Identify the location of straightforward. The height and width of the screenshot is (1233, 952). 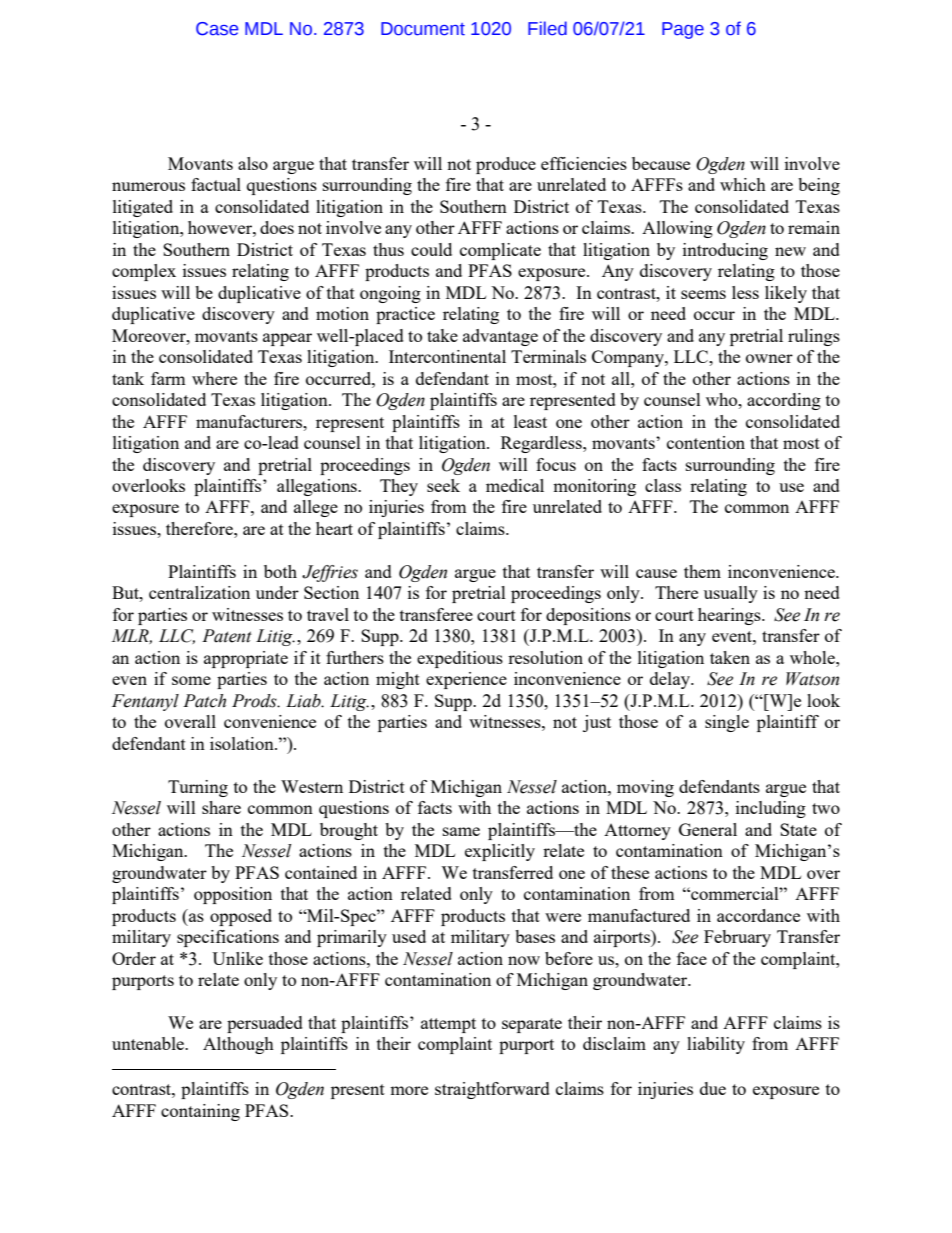
(492, 1090).
